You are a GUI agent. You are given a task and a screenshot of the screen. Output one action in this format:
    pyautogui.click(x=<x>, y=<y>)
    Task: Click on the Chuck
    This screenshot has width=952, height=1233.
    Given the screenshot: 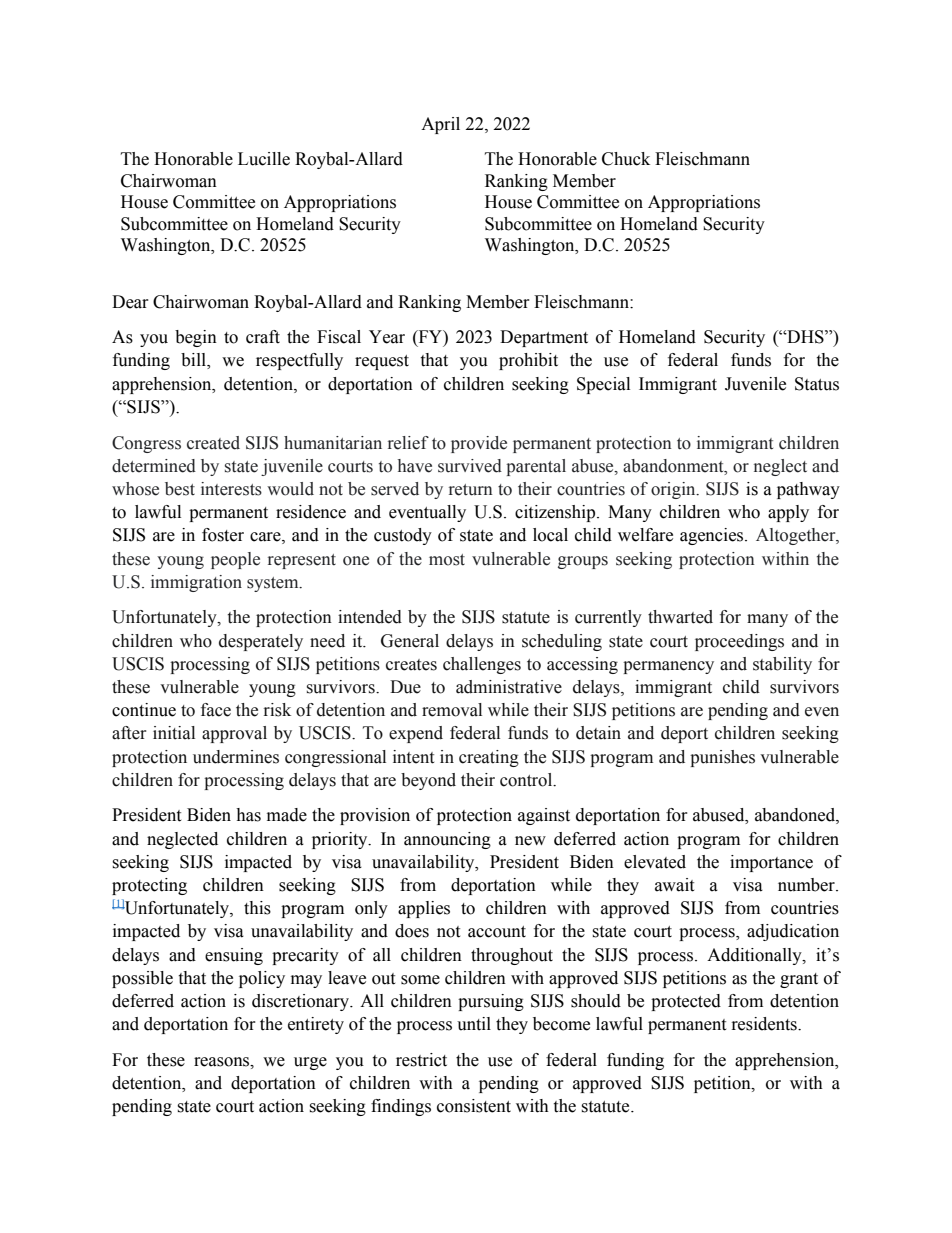 What is the action you would take?
    pyautogui.click(x=626, y=159)
